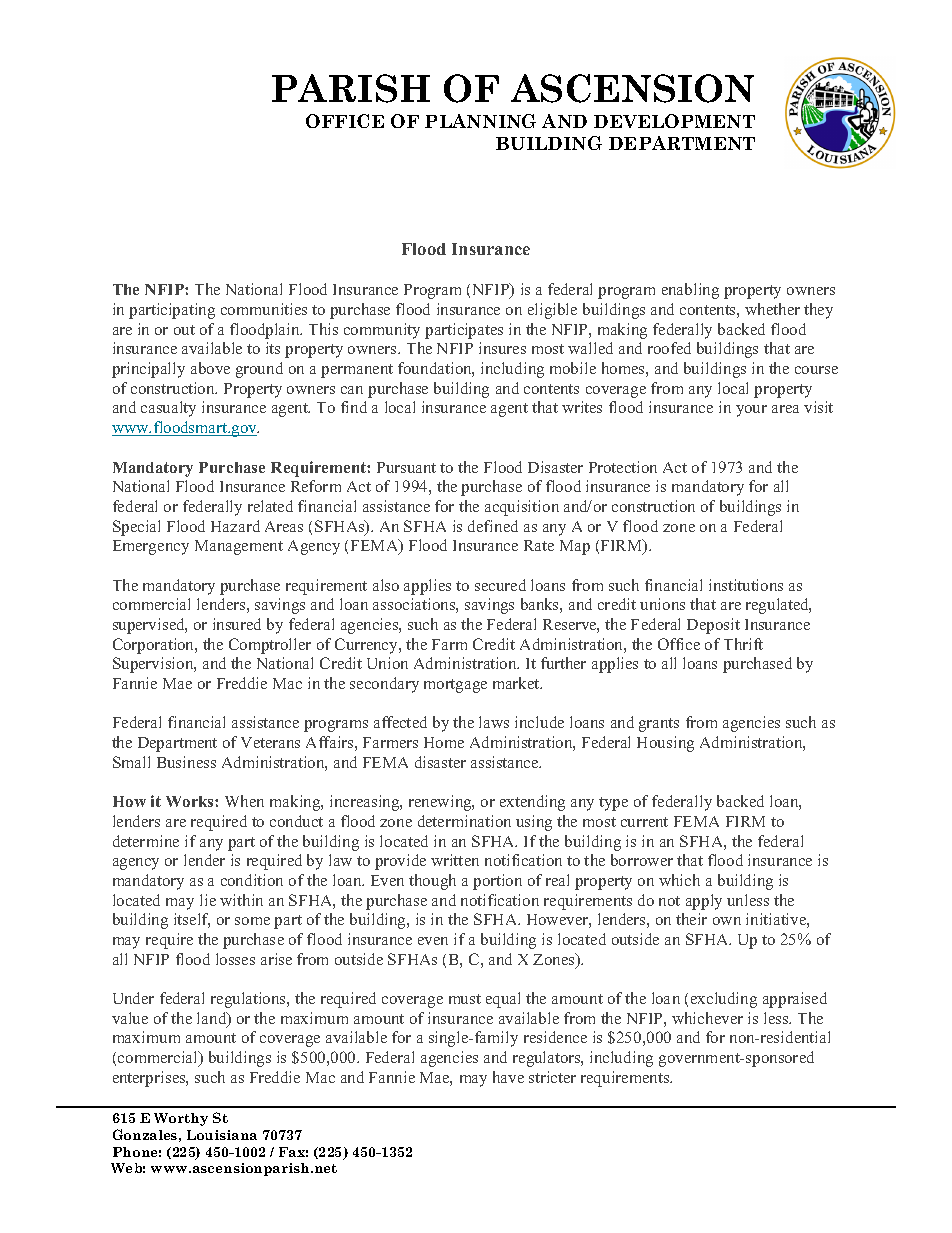 This document has height=1233, width=952. Describe the element at coordinates (270, 506) in the document. I see `related` at that location.
